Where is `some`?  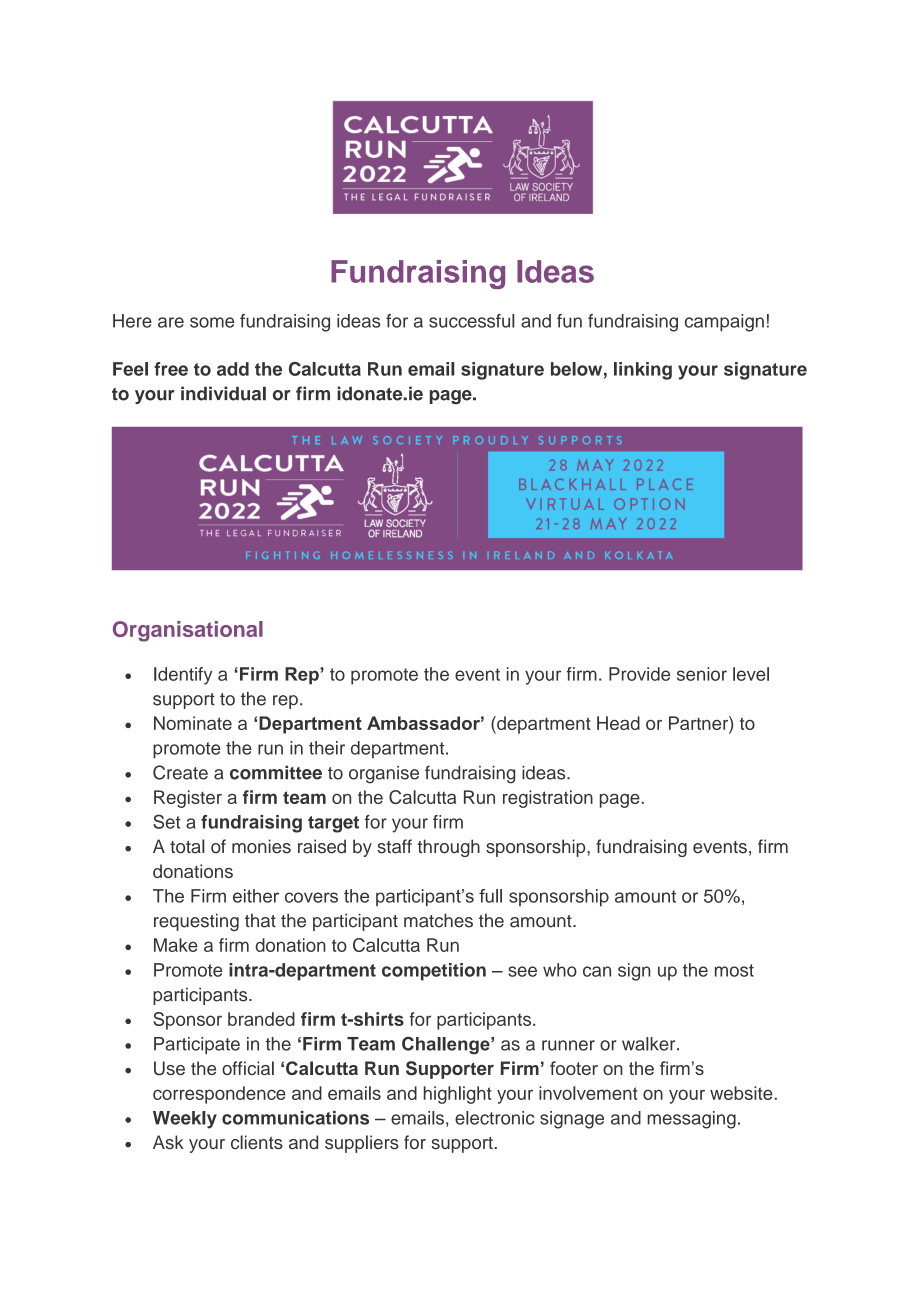 some is located at coordinates (212, 322).
